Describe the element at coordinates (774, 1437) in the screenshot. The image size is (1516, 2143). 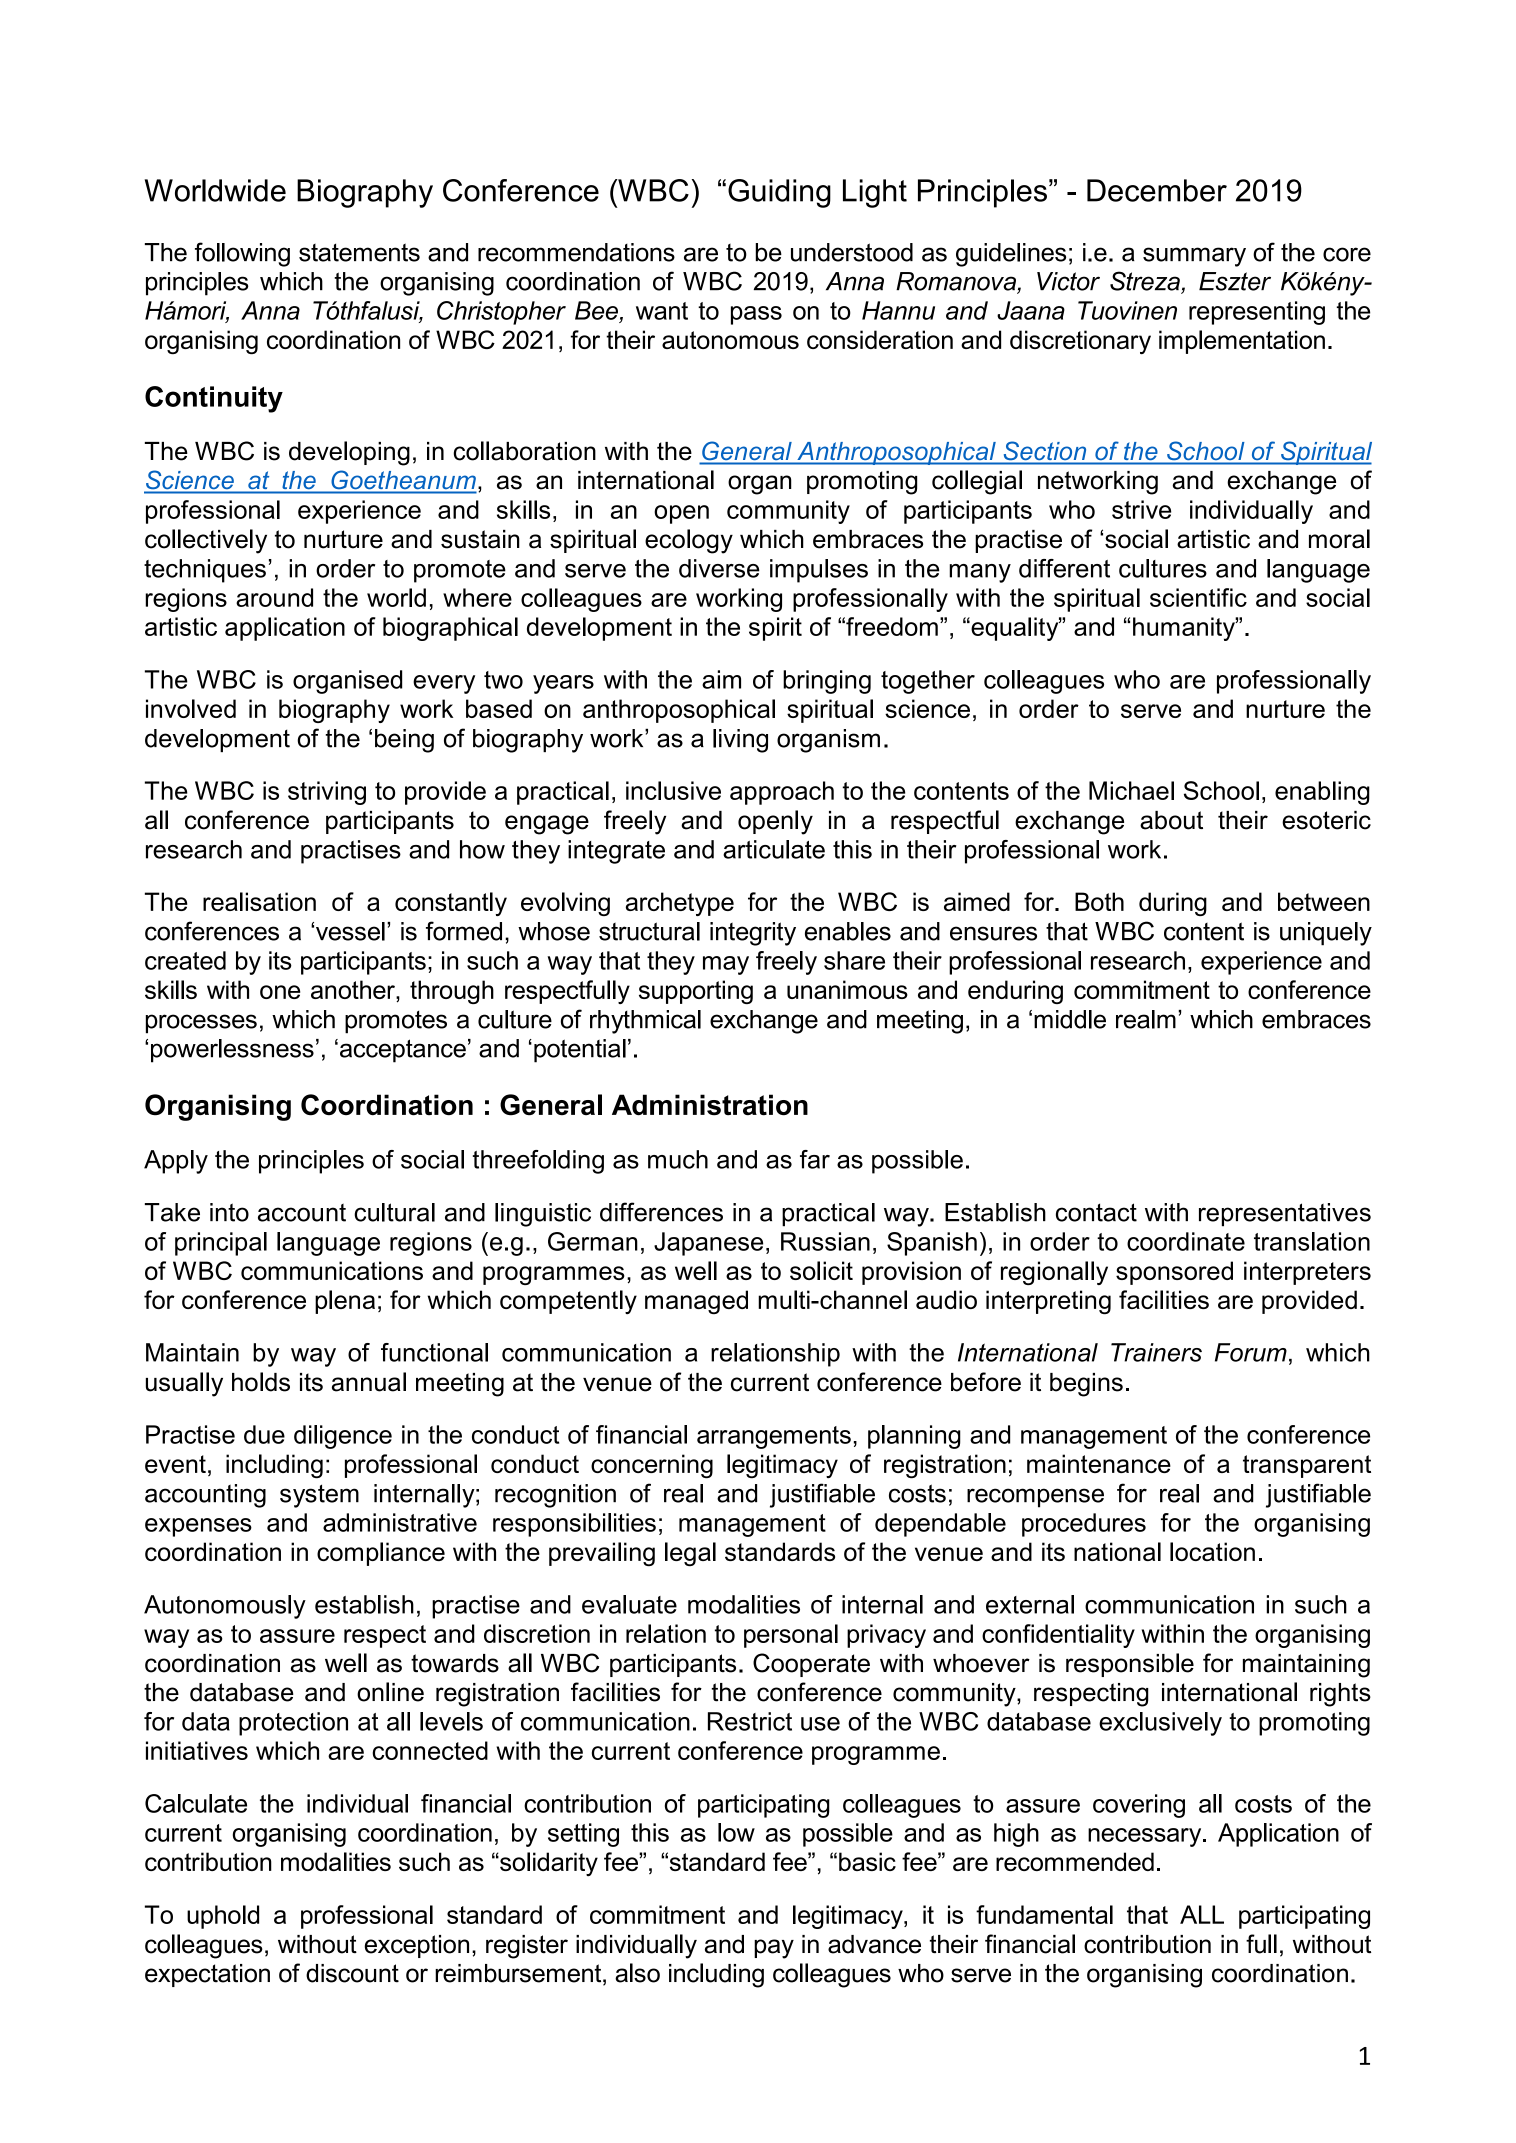
I see `arrangements` at that location.
